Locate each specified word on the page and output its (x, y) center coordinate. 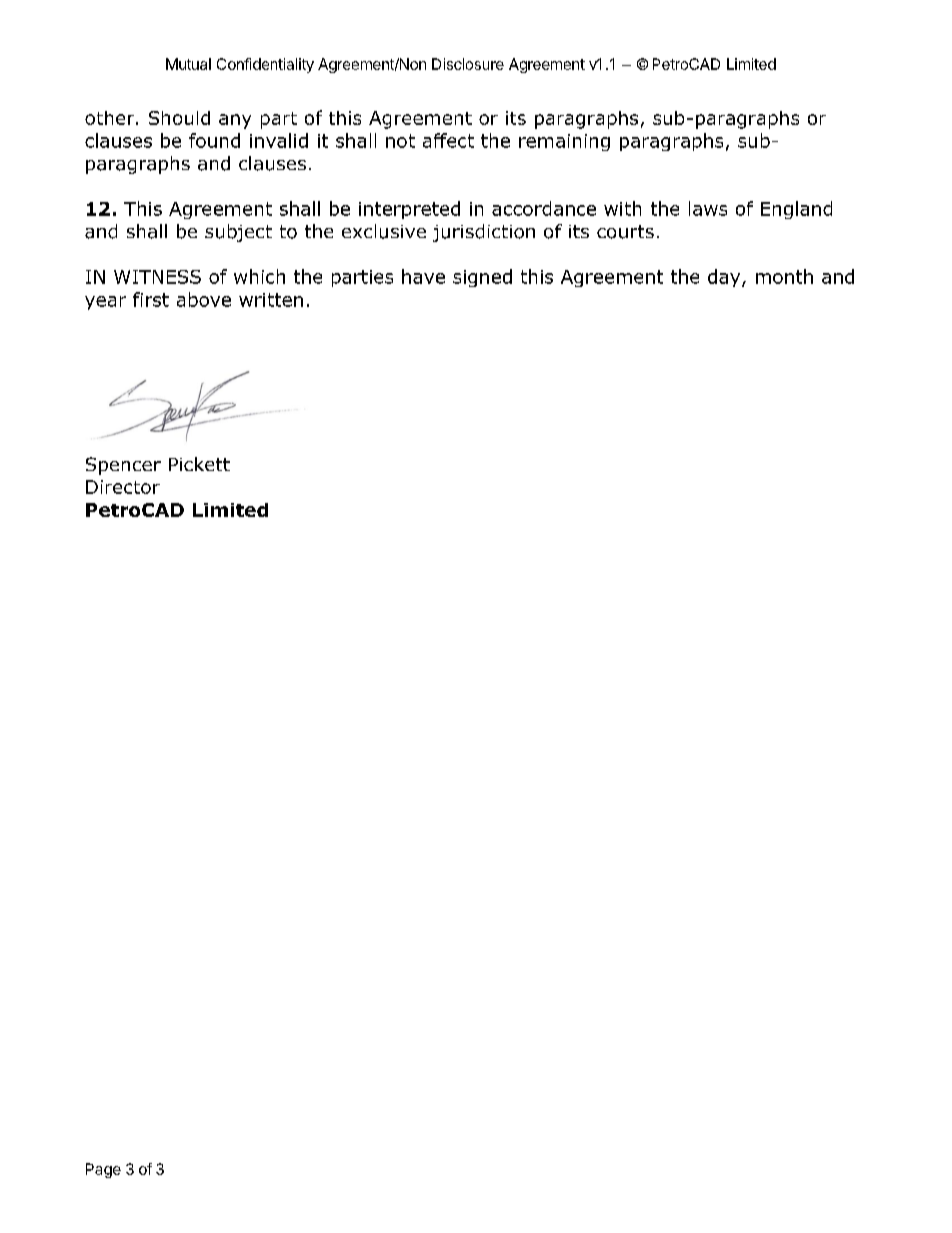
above (204, 299)
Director (123, 487)
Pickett (199, 464)
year (105, 303)
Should (179, 118)
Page (103, 1170)
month (784, 276)
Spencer (123, 466)
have (423, 276)
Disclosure (468, 64)
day (725, 278)
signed (482, 278)
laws (708, 208)
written (271, 300)
